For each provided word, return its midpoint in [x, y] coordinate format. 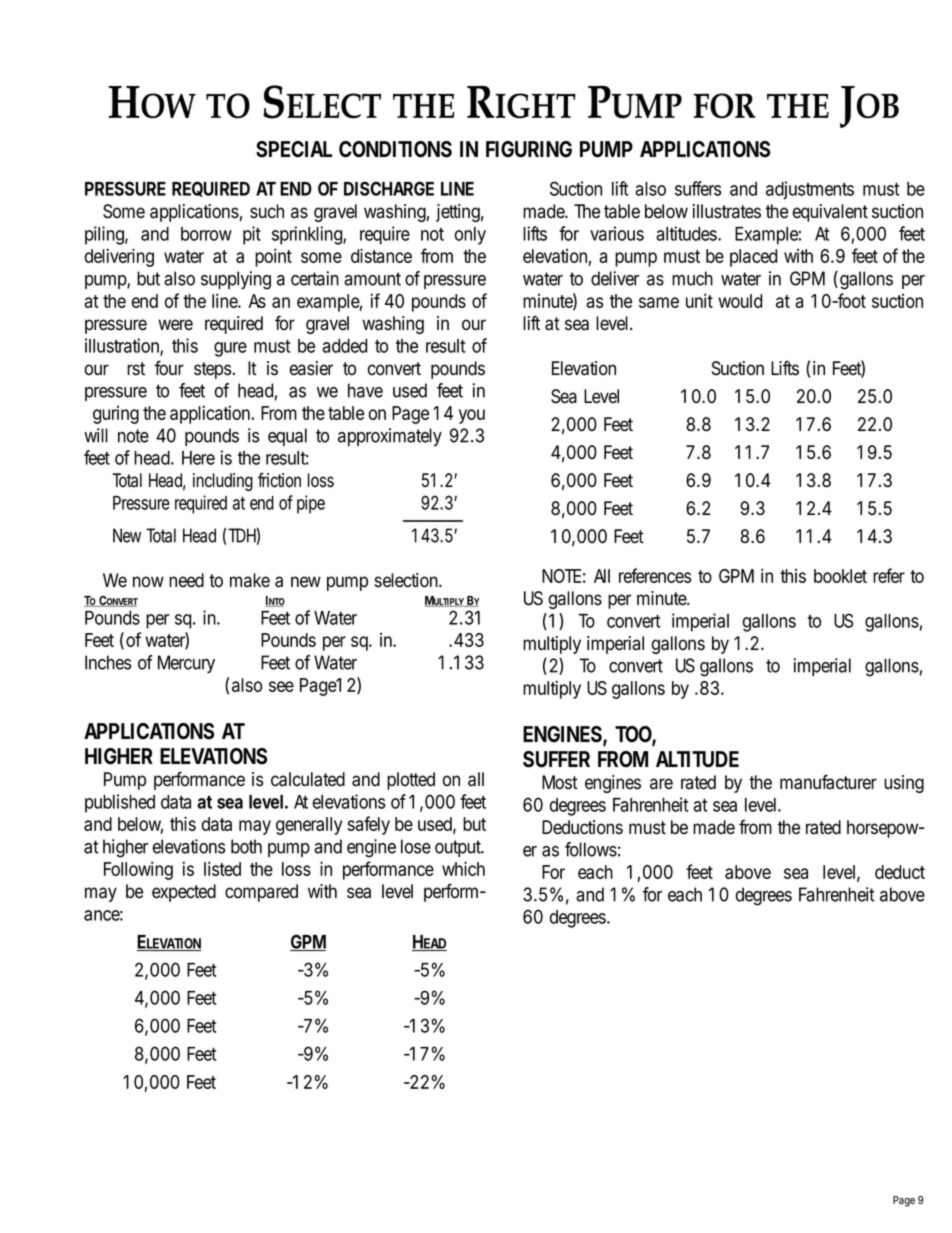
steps [214, 370]
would [740, 301]
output [459, 848]
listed [222, 868]
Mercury [186, 664]
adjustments [810, 190]
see [281, 686]
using [904, 784]
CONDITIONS [395, 149]
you [472, 416]
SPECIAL [294, 149]
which [463, 868]
